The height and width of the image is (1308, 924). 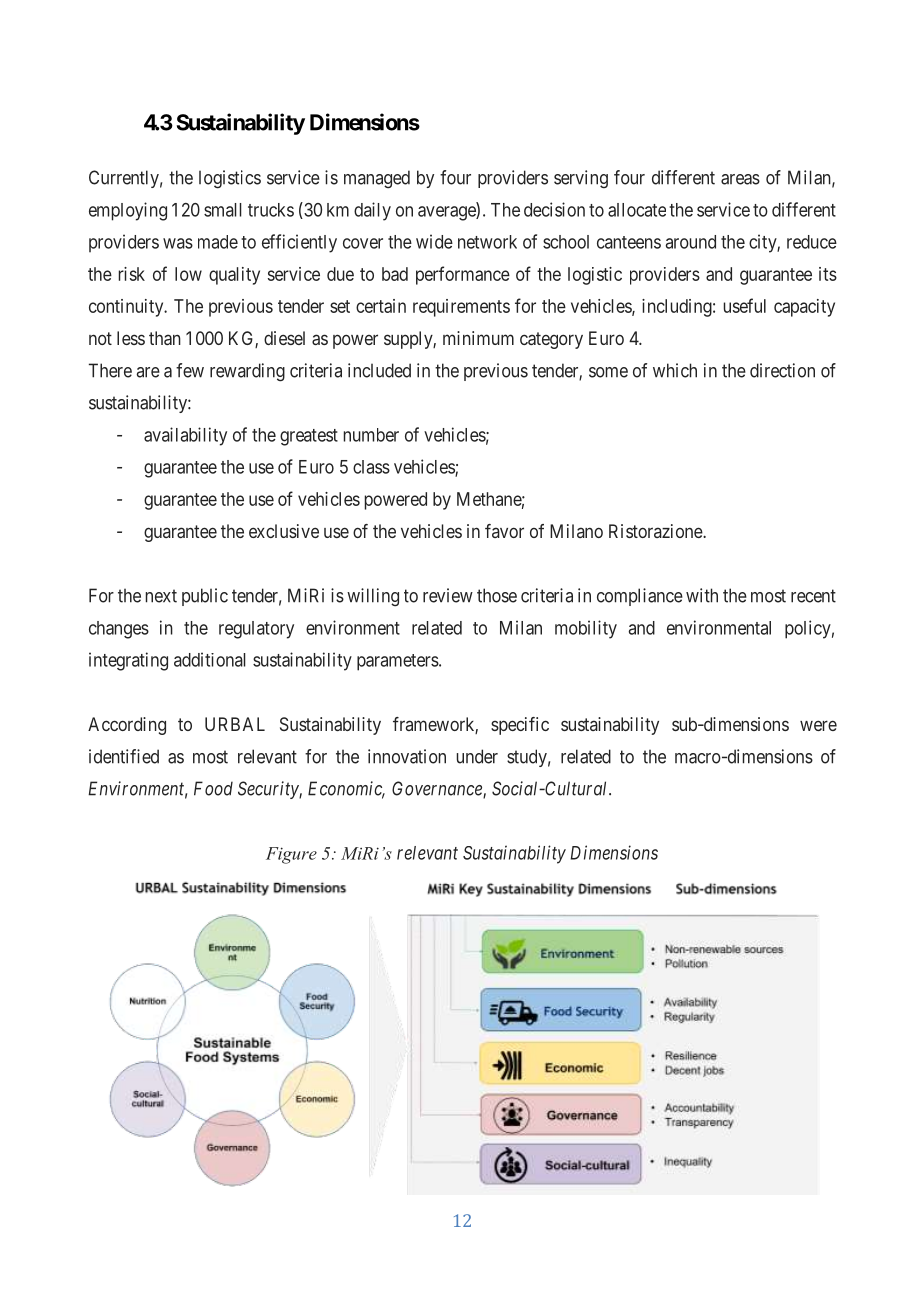 I want to click on decision, so click(x=554, y=209).
